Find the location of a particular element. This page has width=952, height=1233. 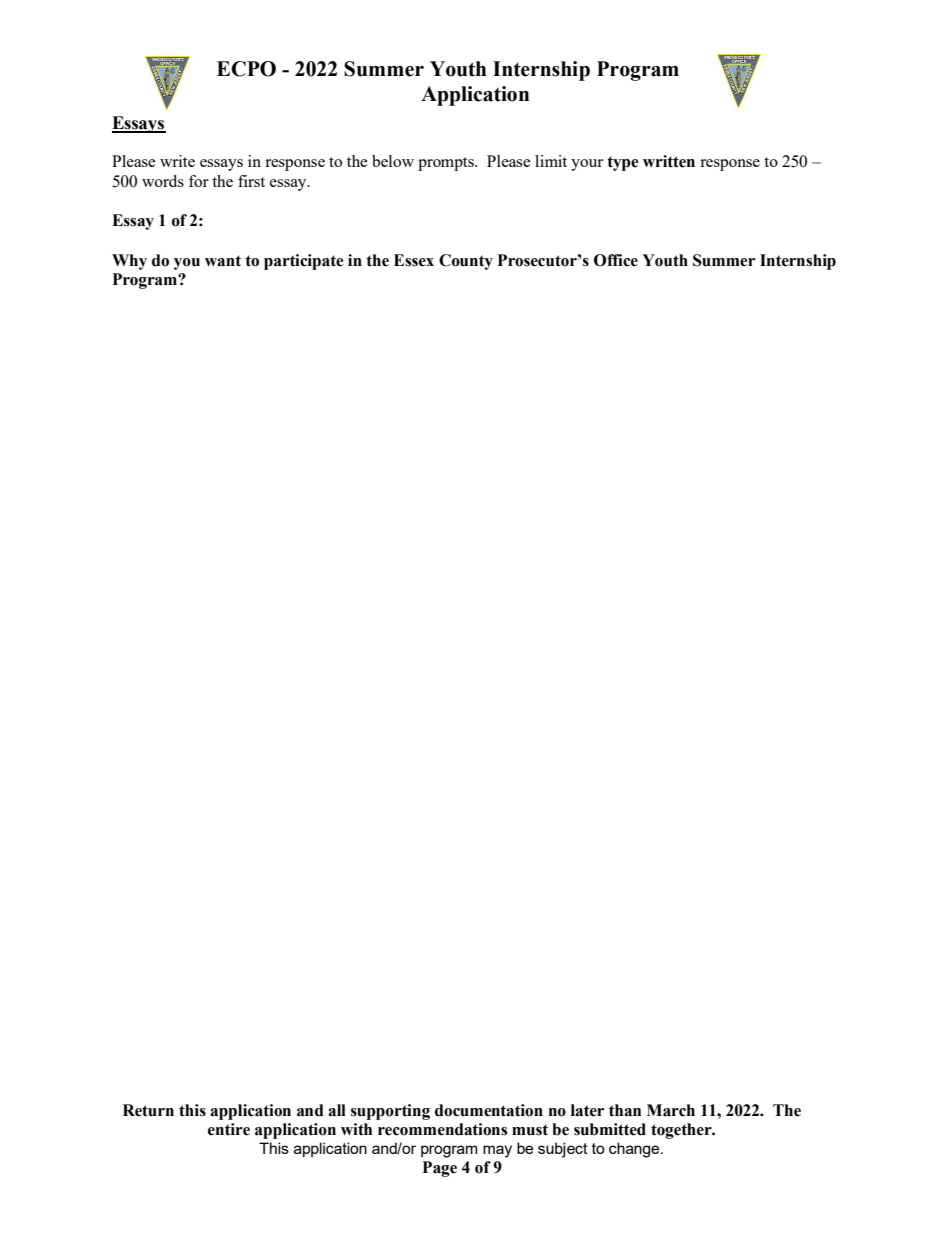

entire is located at coordinates (229, 1129).
